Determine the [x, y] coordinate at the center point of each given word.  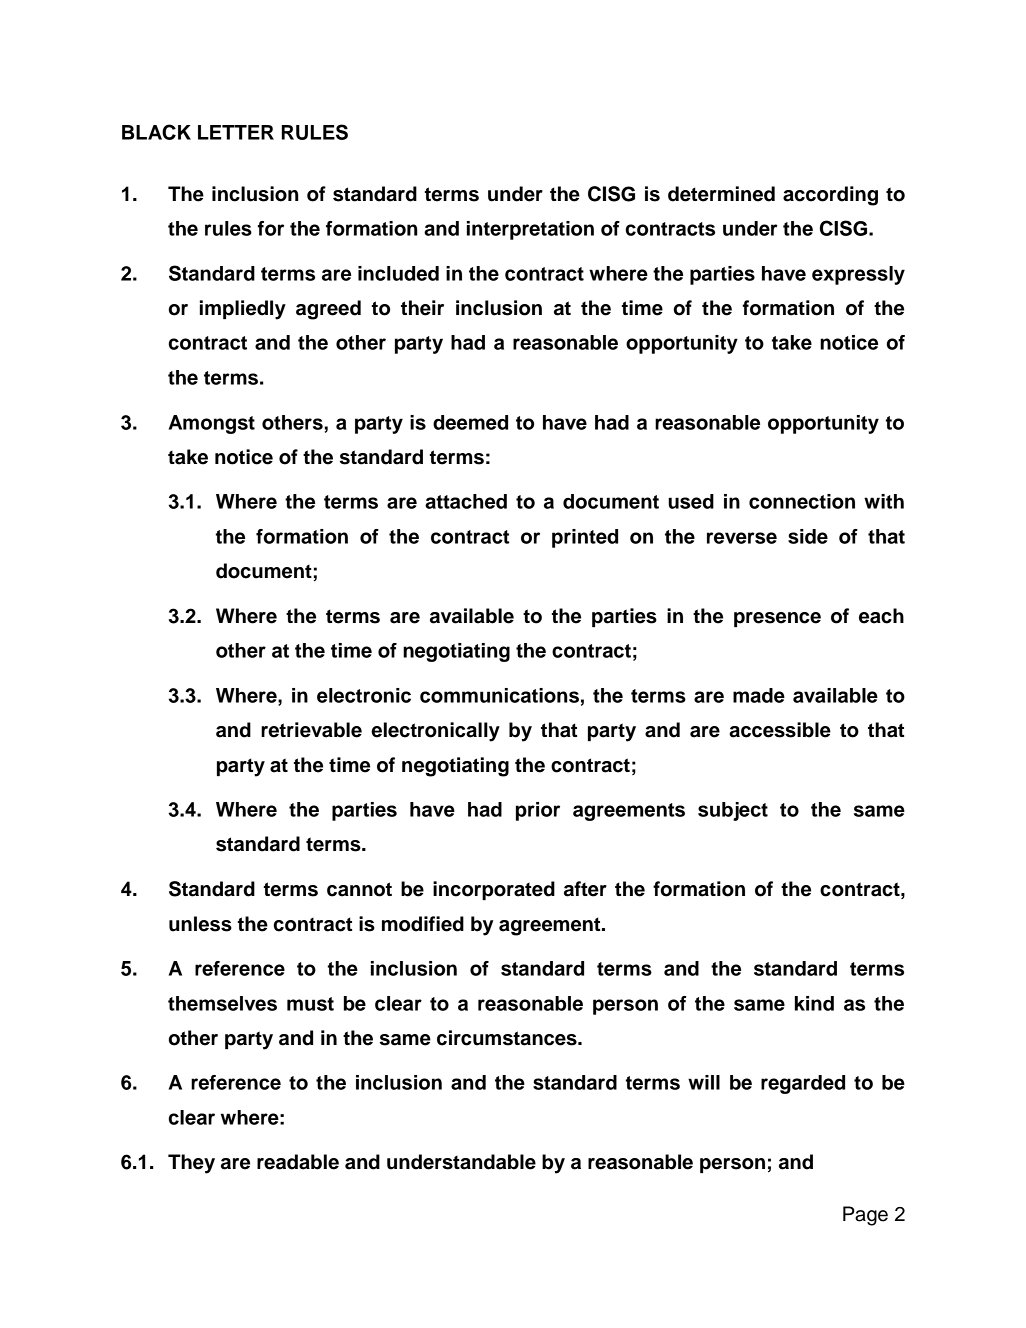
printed [585, 538]
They [191, 1164]
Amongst [212, 424]
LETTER [236, 132]
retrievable [311, 730]
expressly [858, 275]
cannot [359, 889]
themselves [222, 1003]
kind [814, 1003]
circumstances [508, 1038]
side [808, 536]
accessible [780, 730]
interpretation [530, 230]
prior [538, 811]
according [830, 196]
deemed [470, 422]
